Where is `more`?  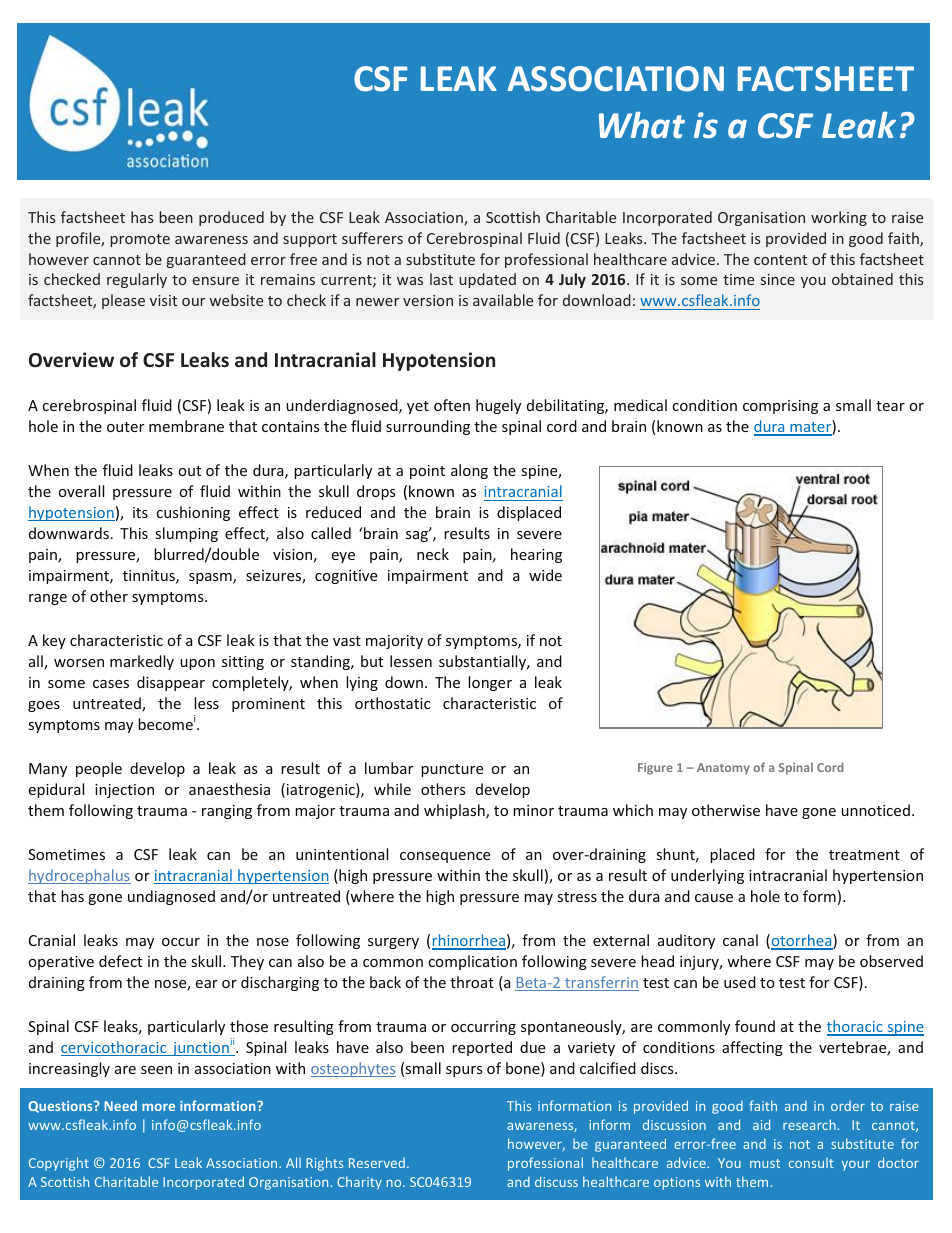
more is located at coordinates (158, 1107).
